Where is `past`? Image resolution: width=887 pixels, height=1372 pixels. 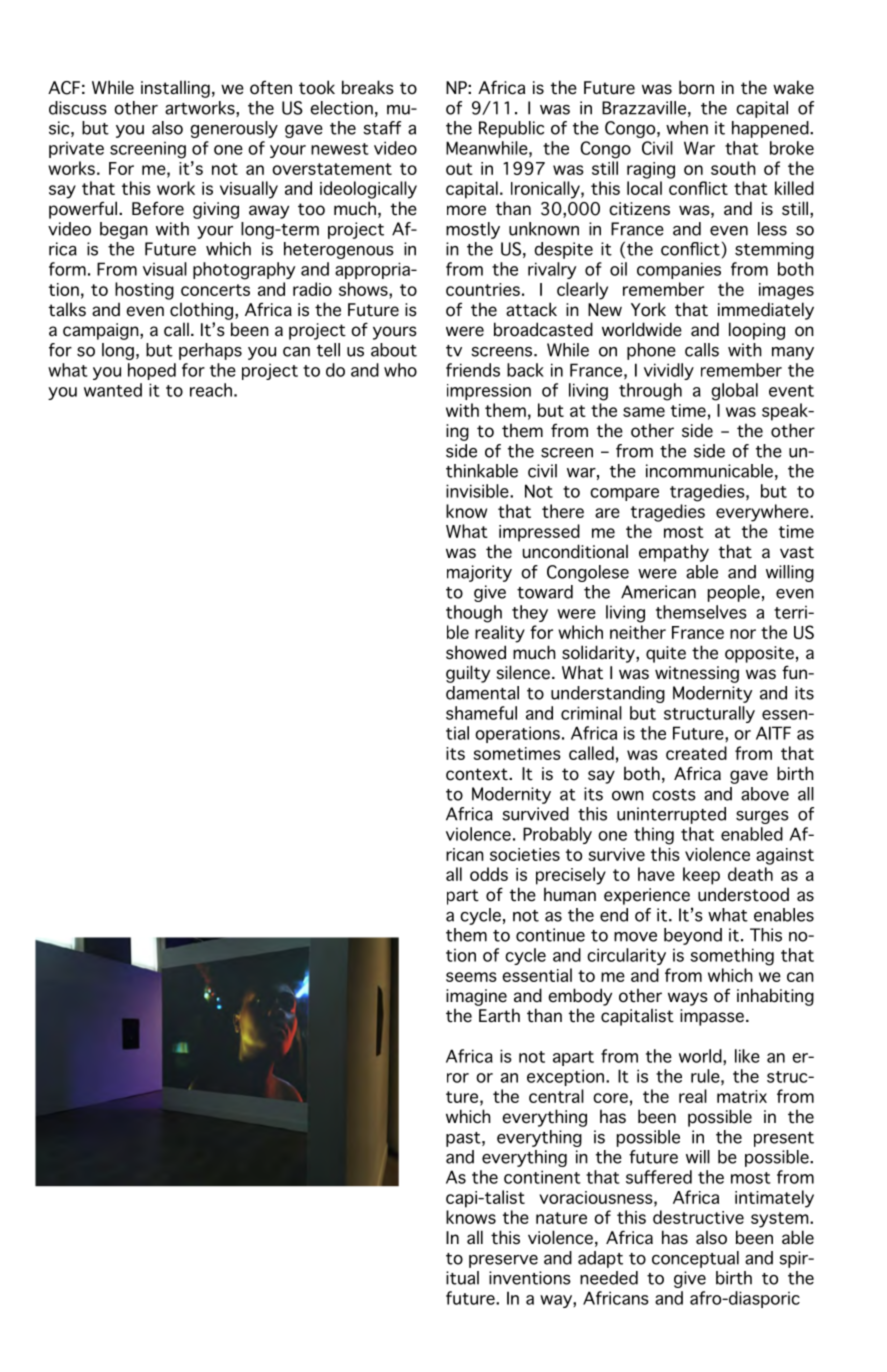
past is located at coordinates (464, 1139).
